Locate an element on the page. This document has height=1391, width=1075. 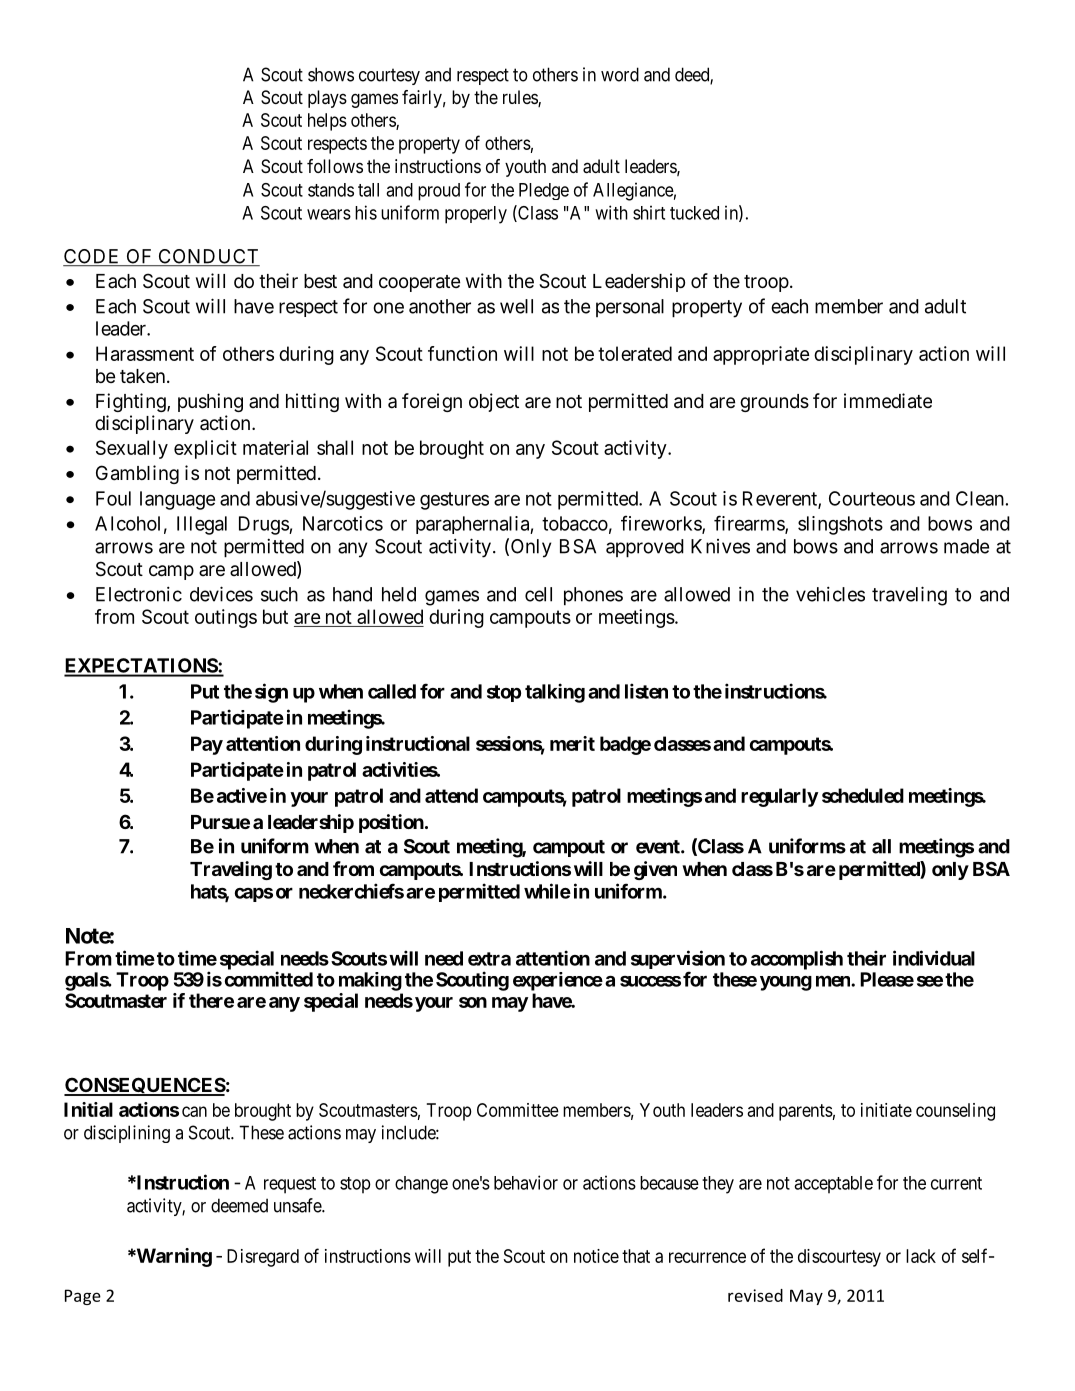
vehicles is located at coordinates (830, 594).
